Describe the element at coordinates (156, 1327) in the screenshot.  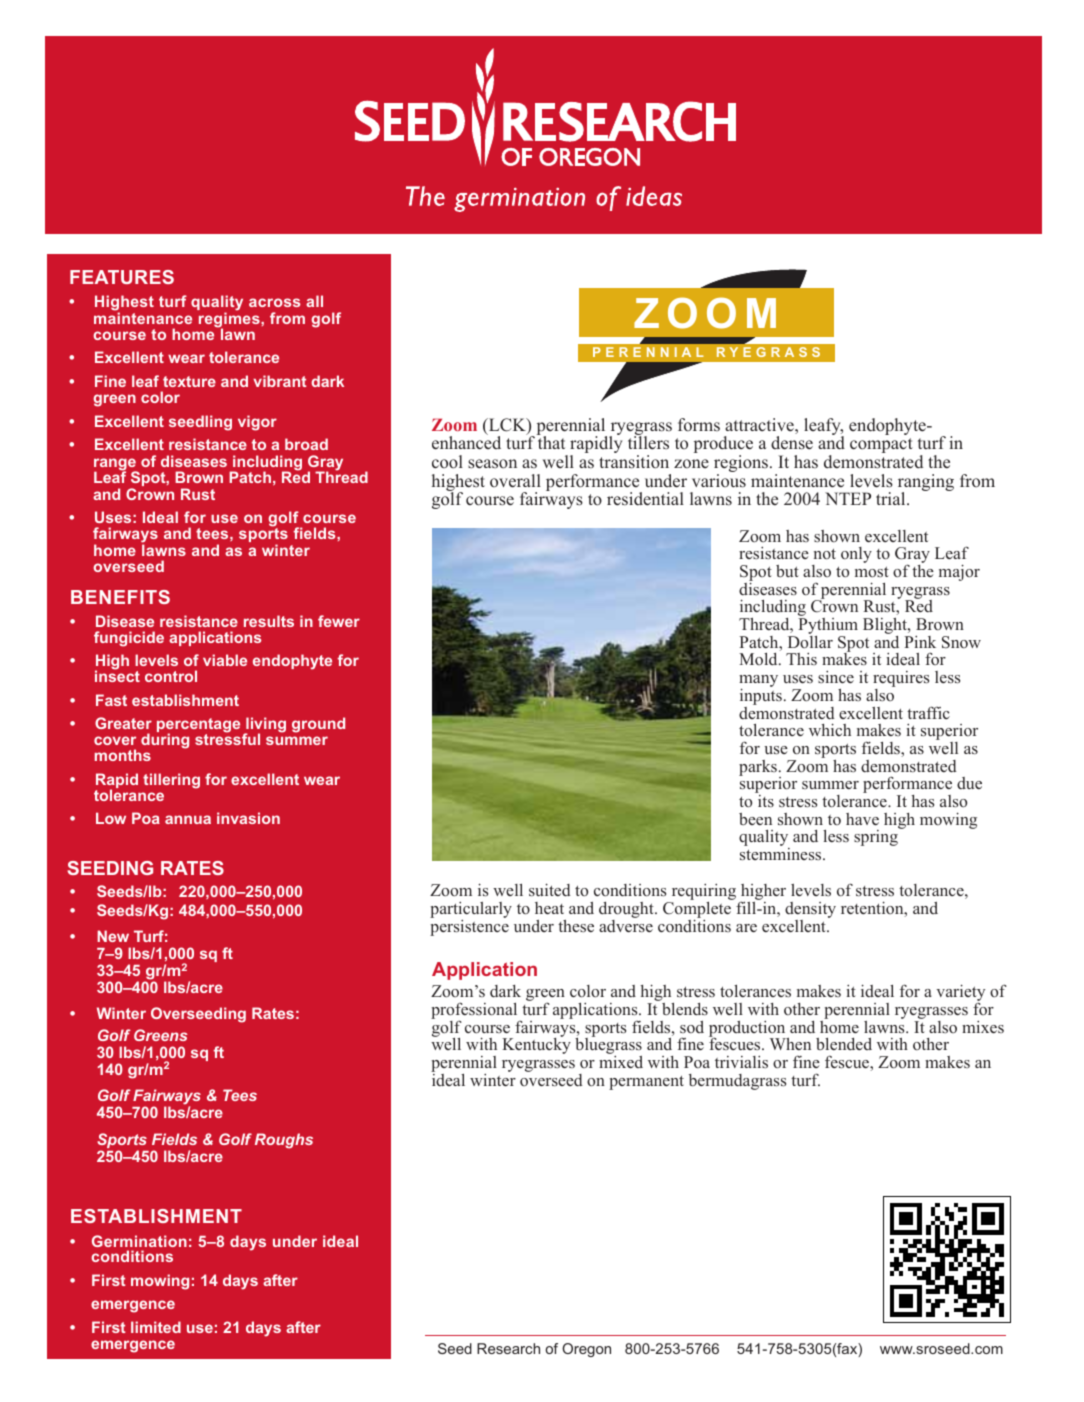
I see `limited` at that location.
